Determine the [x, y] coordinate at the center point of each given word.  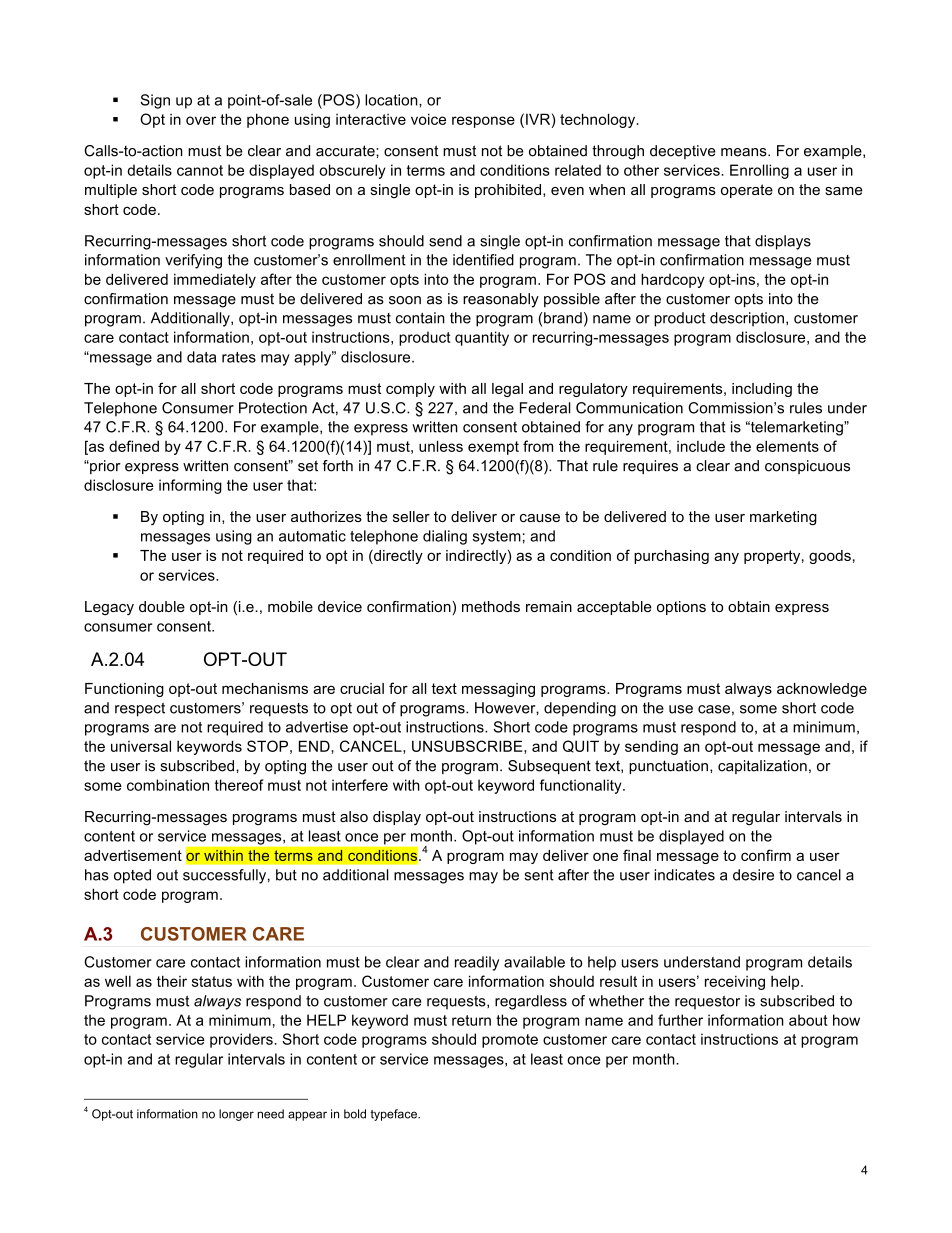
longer [236, 1115]
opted [132, 876]
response [483, 122]
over [201, 120]
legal [507, 390]
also [354, 816]
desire [753, 875]
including [762, 390]
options [681, 608]
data [201, 357]
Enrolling [759, 171]
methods [491, 606]
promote [510, 1041]
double [162, 606]
